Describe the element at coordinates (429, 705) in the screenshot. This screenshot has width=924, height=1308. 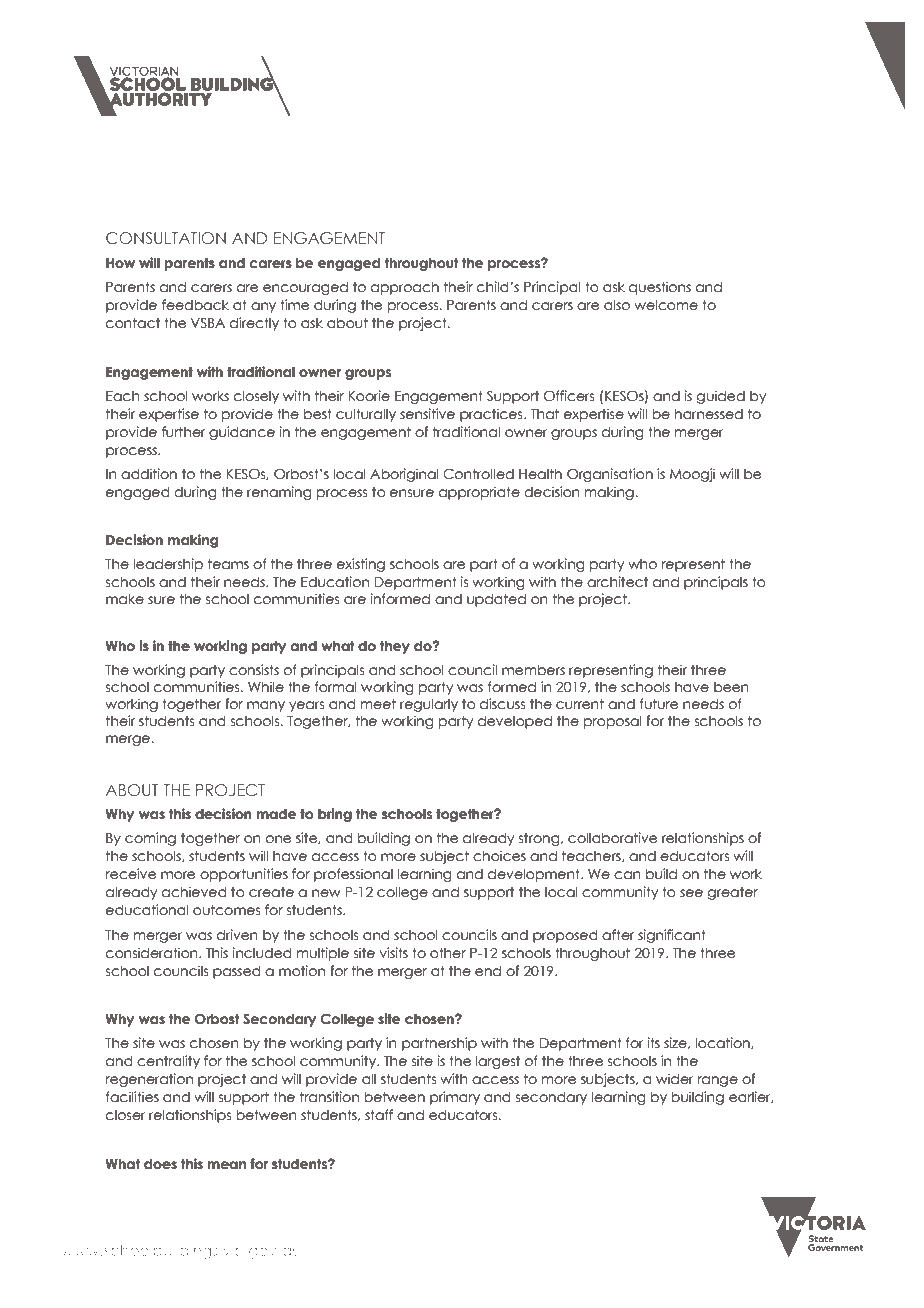
I see `regularly` at that location.
